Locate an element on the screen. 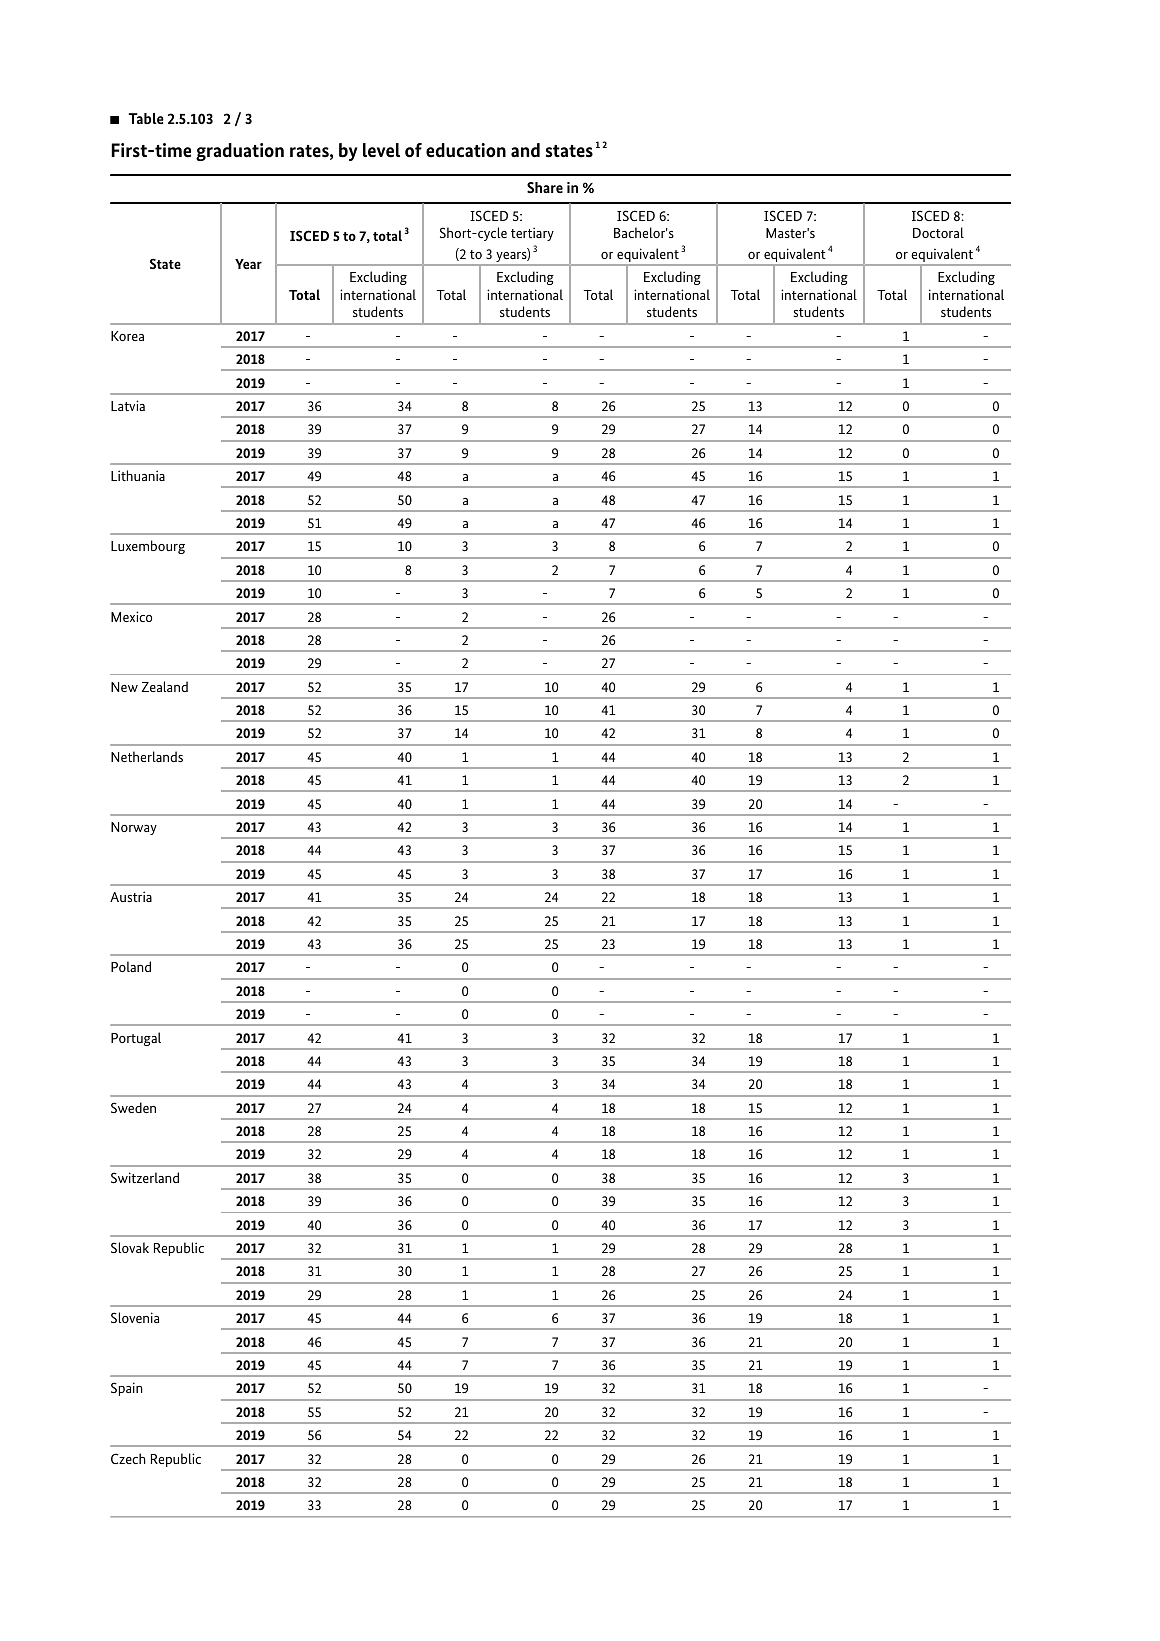 The width and height of the screenshot is (1160, 1641). Slovenia is located at coordinates (135, 1317).
